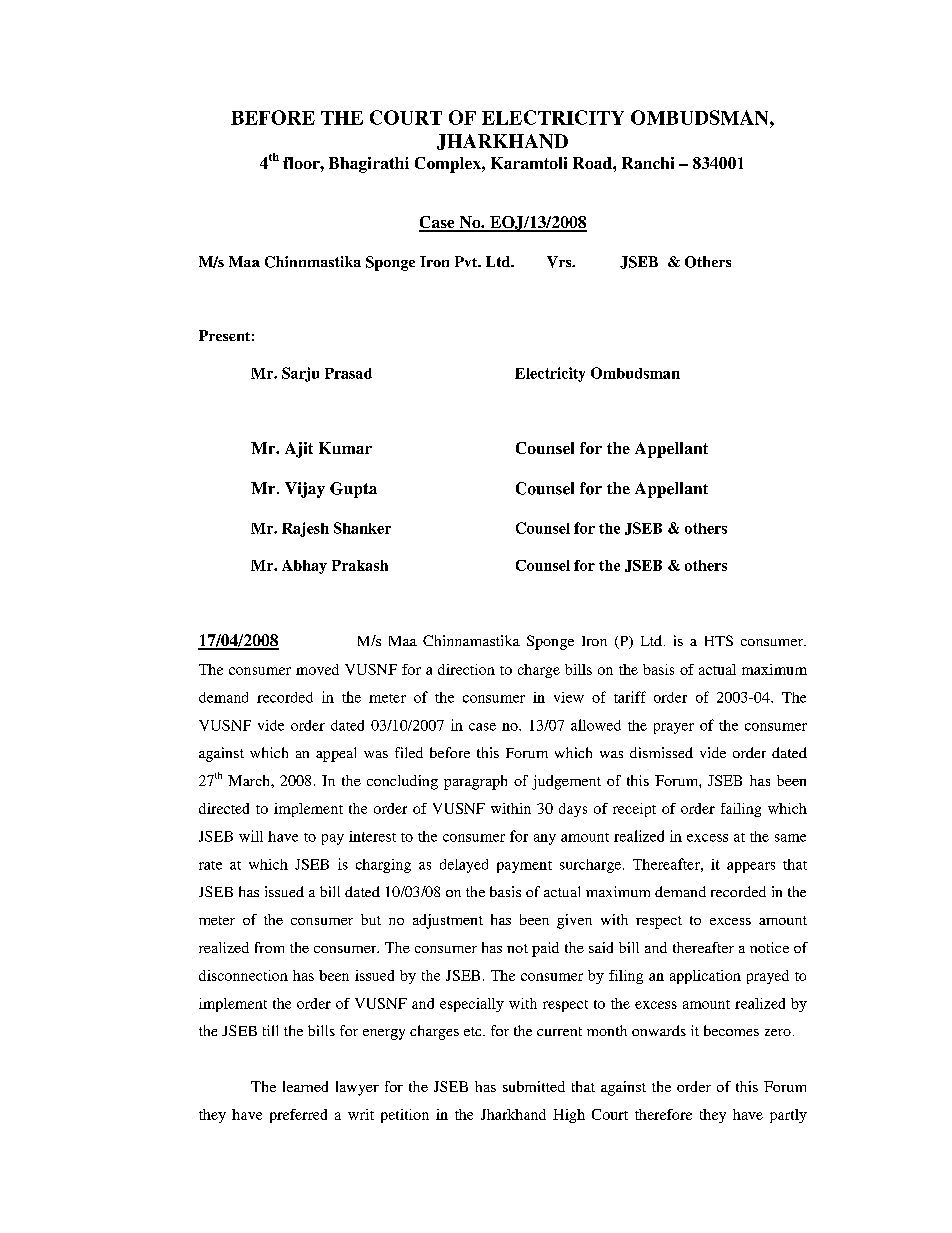  Describe the element at coordinates (719, 640) in the screenshot. I see `HTS` at that location.
